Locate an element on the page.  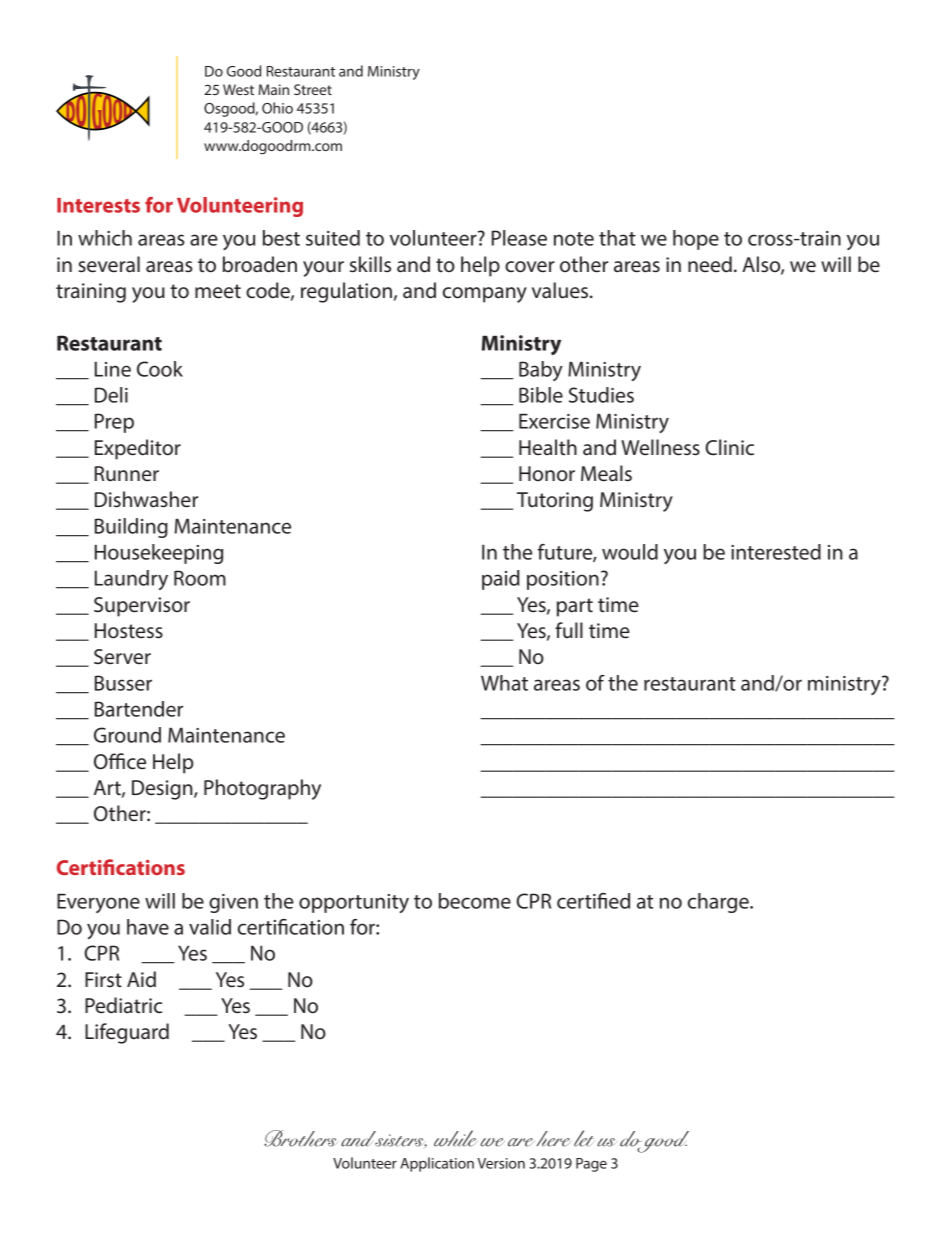
full is located at coordinates (569, 630).
